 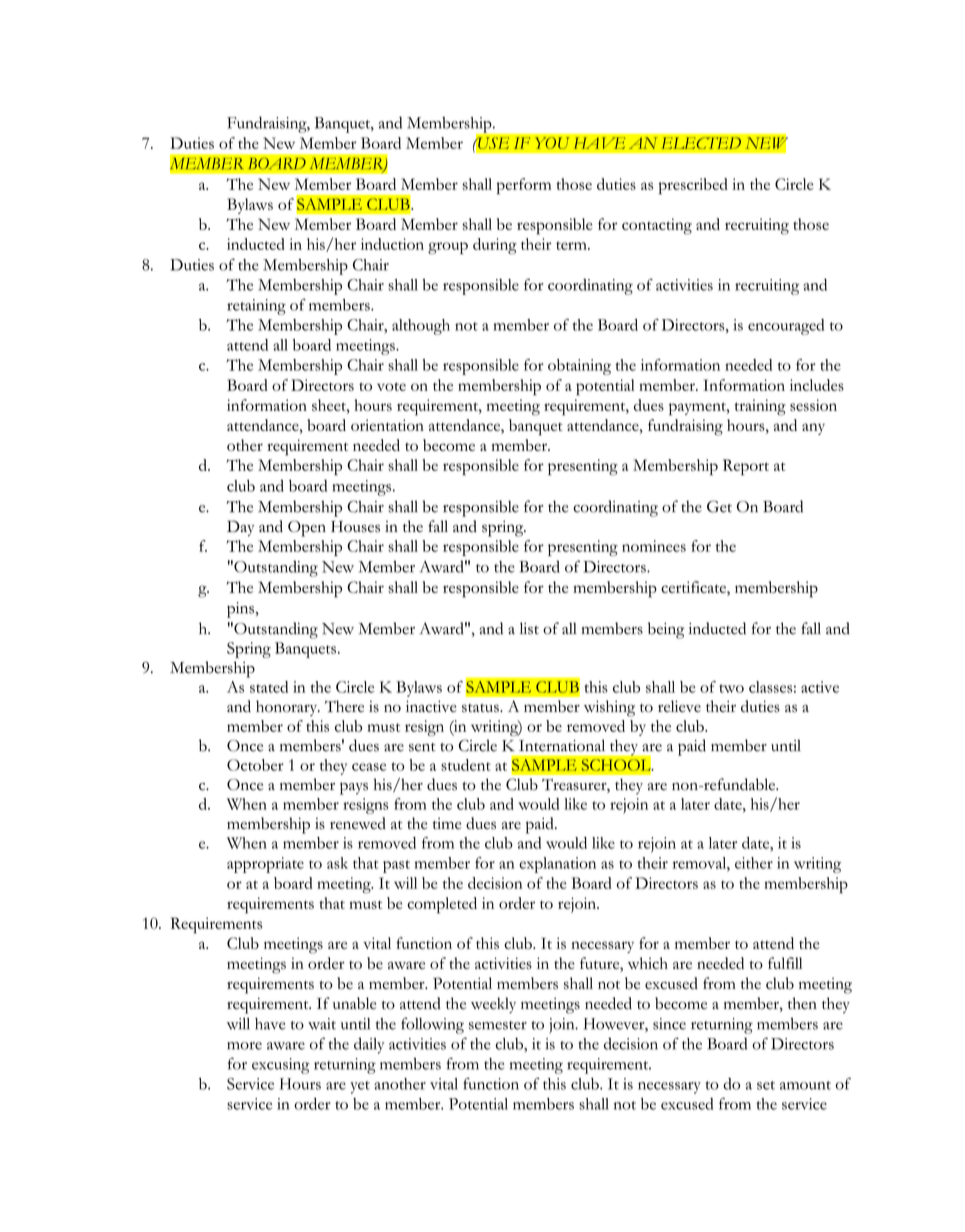 I want to click on certificate, so click(x=694, y=587).
